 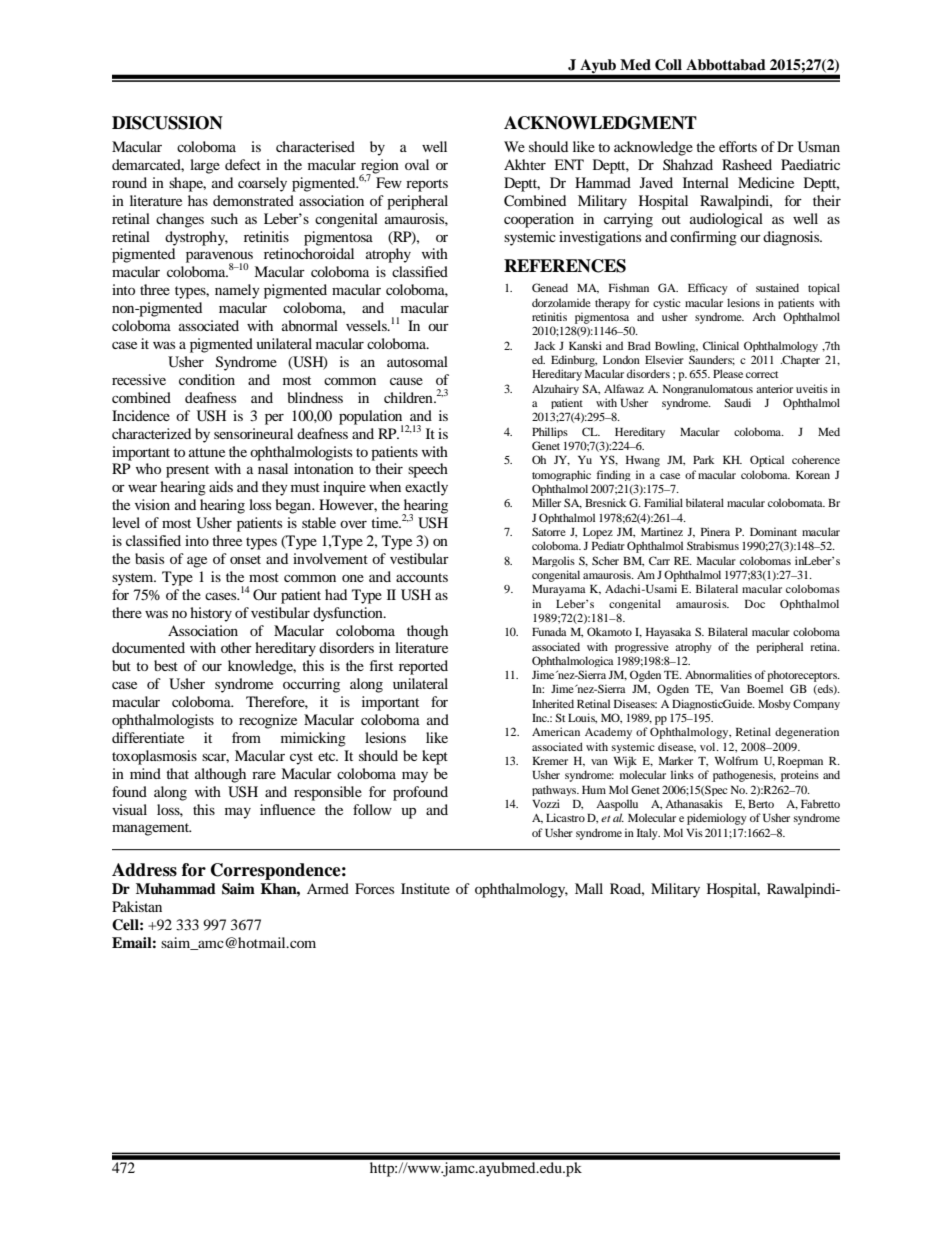 I want to click on Saudi, so click(x=737, y=402).
